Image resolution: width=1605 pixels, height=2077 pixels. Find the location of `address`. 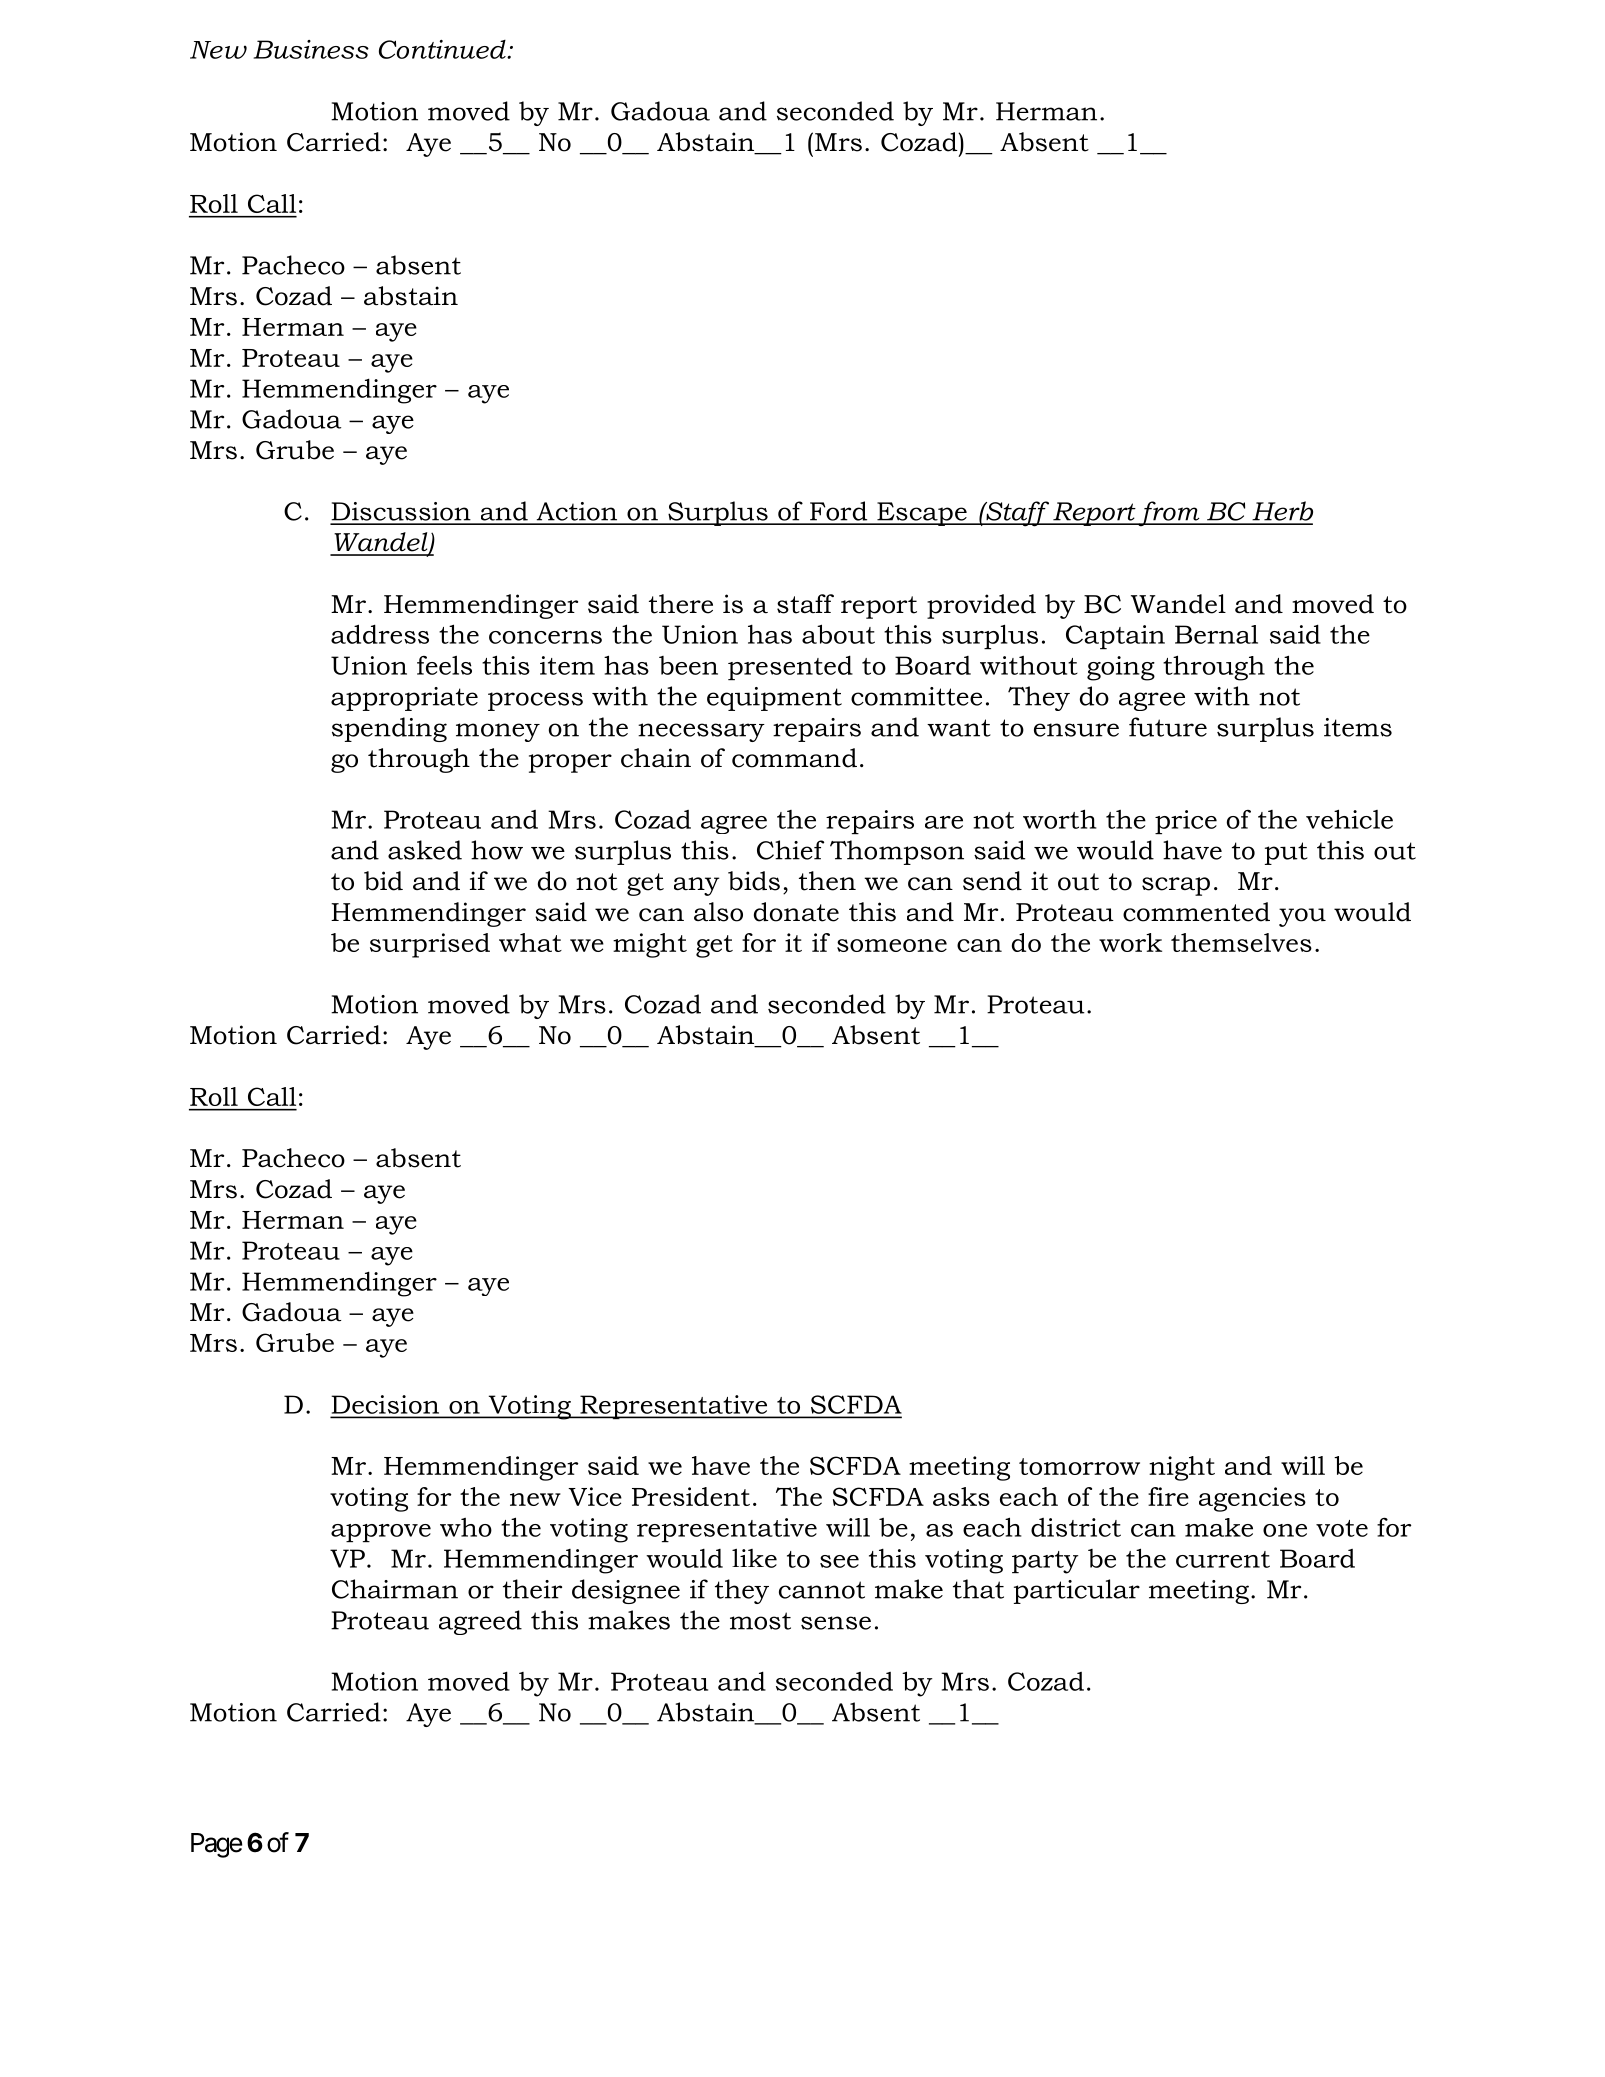

address is located at coordinates (380, 634).
